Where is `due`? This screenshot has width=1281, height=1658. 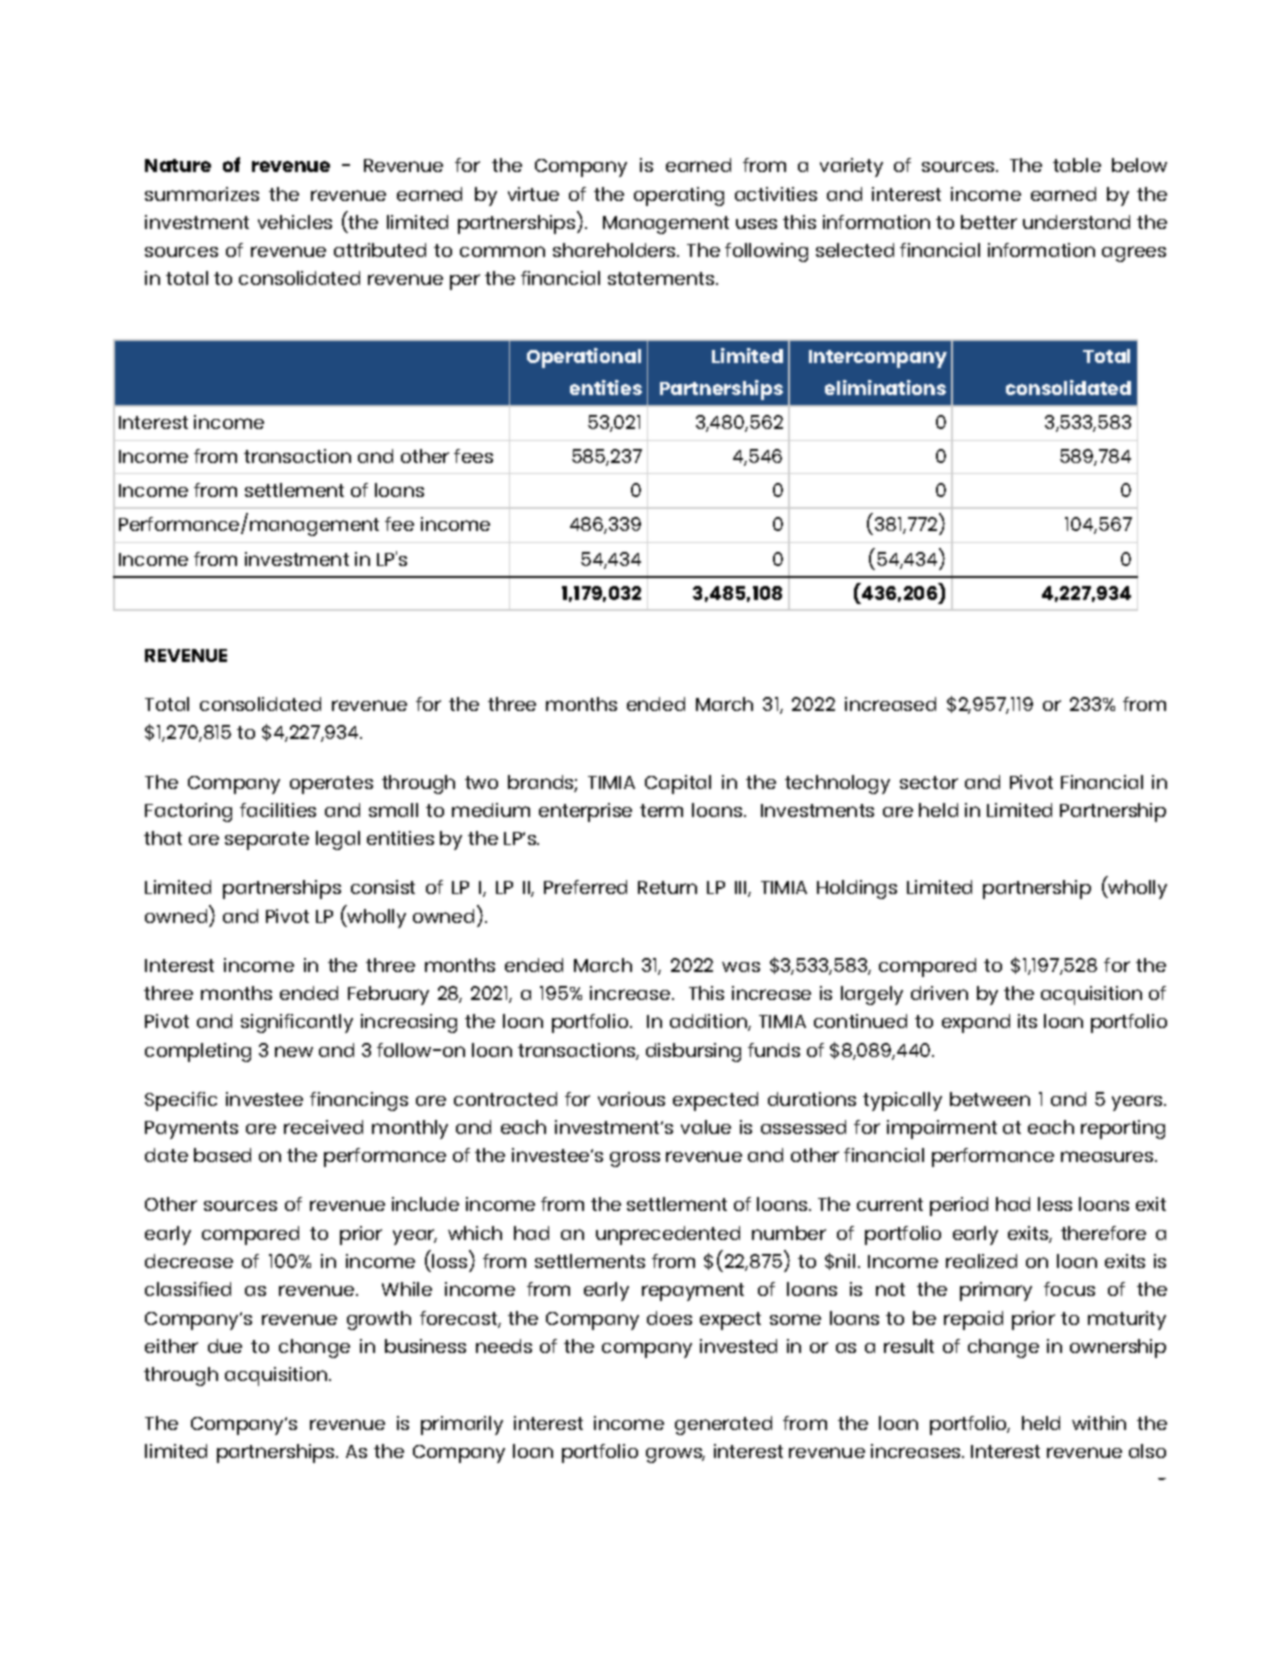 due is located at coordinates (225, 1346).
